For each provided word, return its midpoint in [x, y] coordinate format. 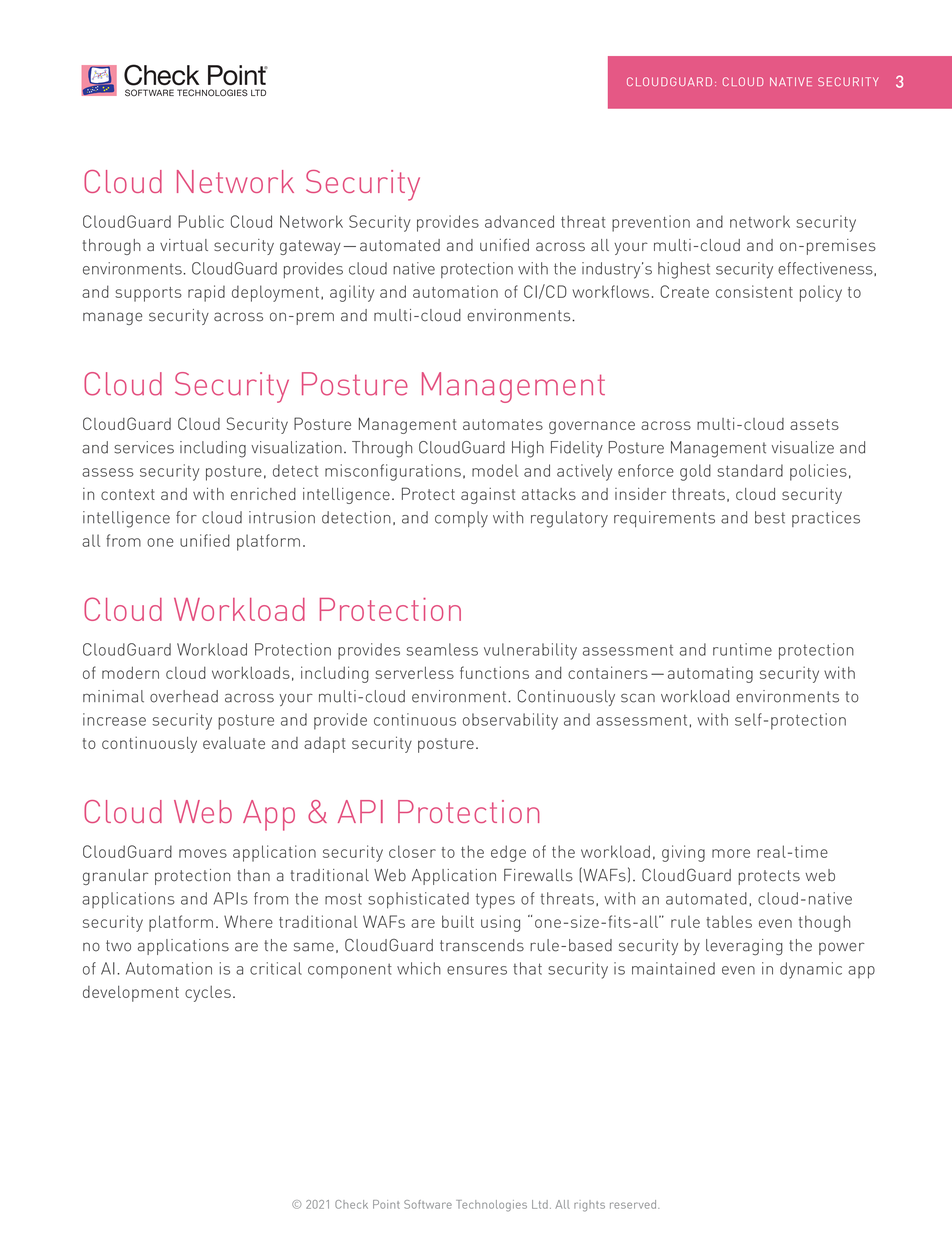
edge [508, 853]
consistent [754, 291]
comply [461, 519]
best [770, 517]
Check [351, 1204]
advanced [519, 221]
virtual [184, 245]
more [731, 853]
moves [203, 853]
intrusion [282, 517]
